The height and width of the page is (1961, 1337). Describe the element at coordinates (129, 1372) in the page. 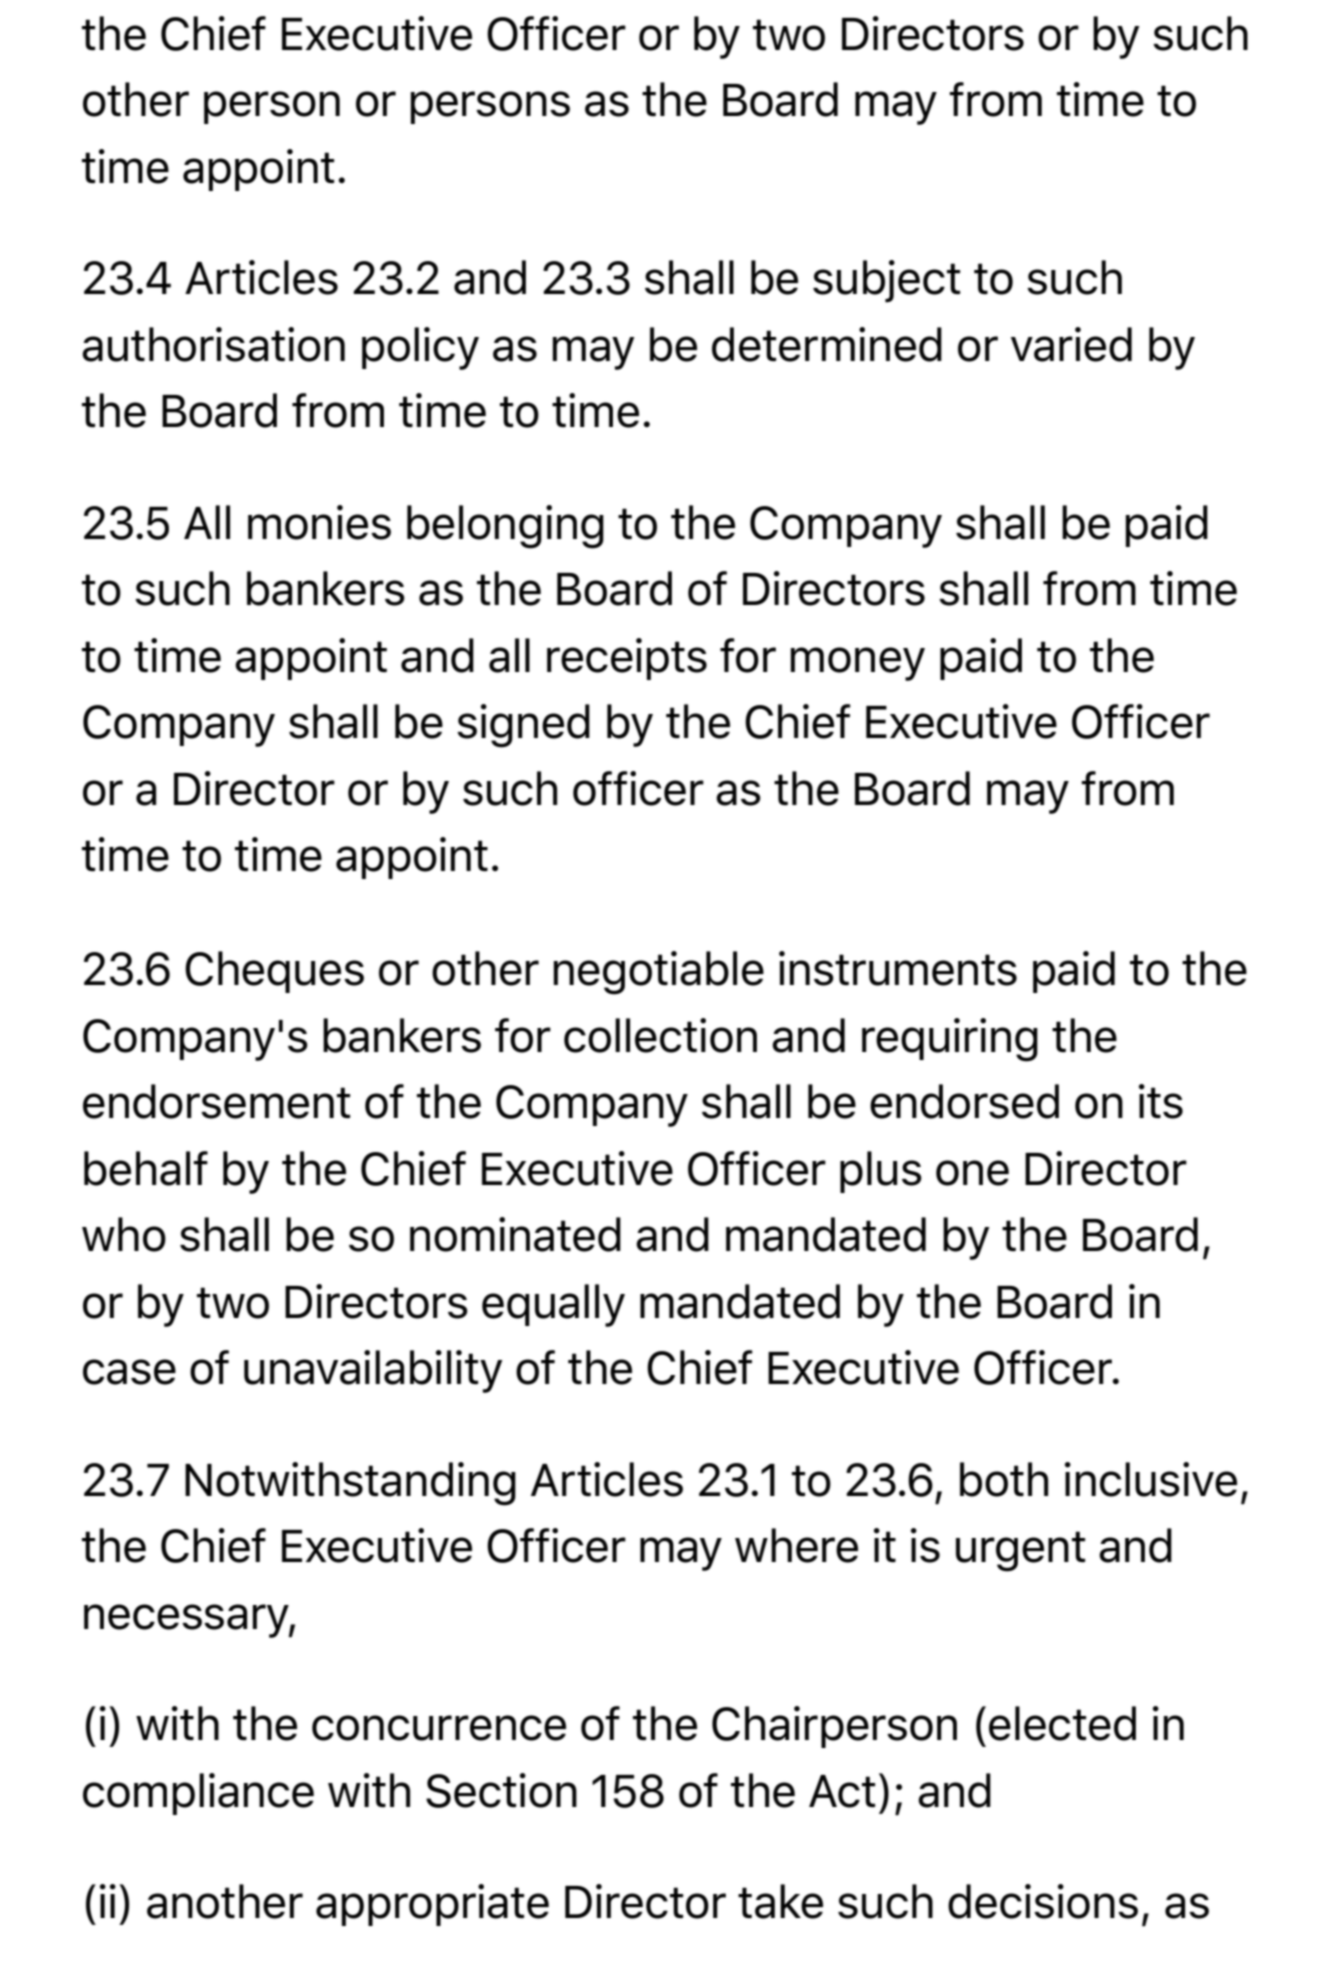

I see `case` at that location.
